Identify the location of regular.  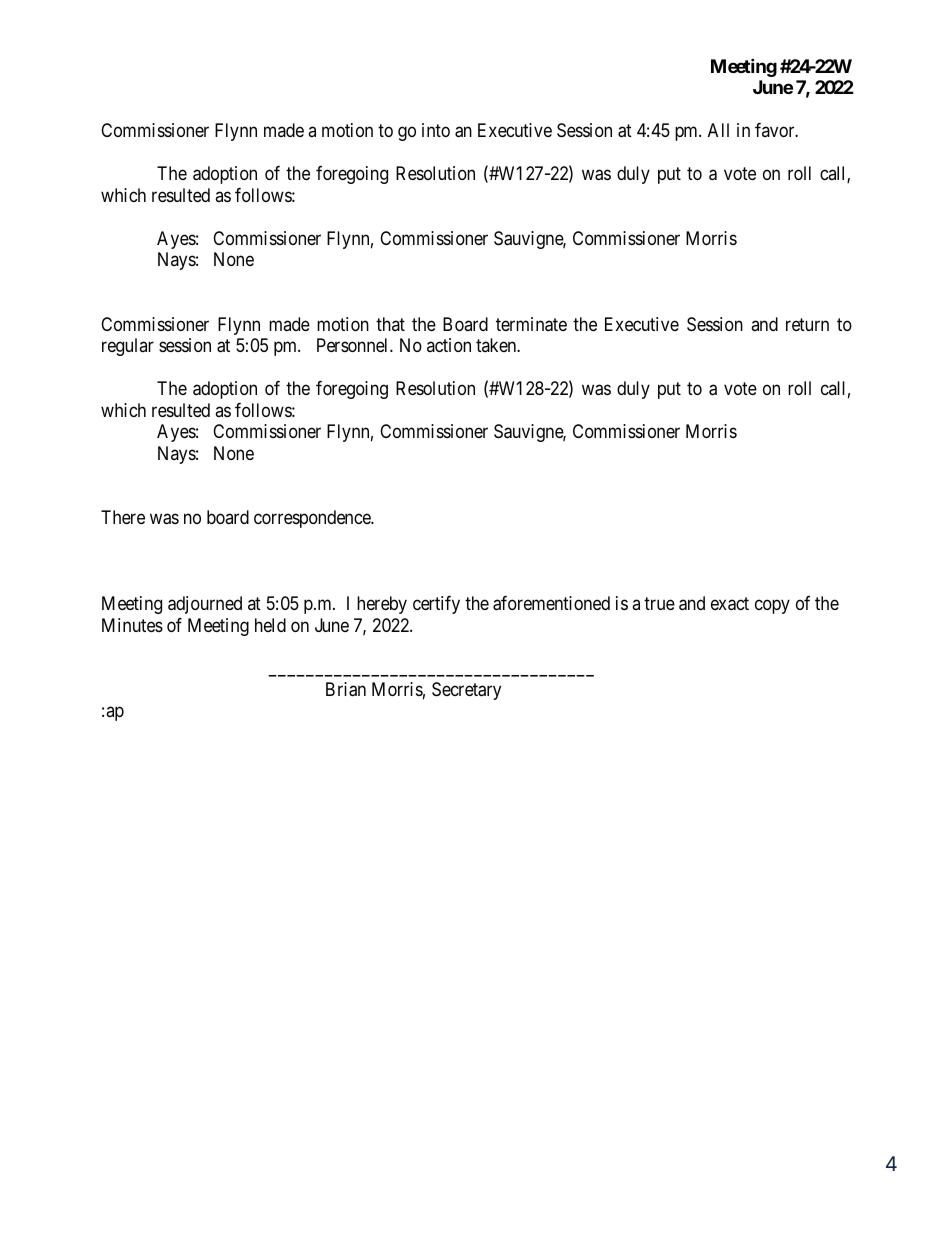
(128, 347).
